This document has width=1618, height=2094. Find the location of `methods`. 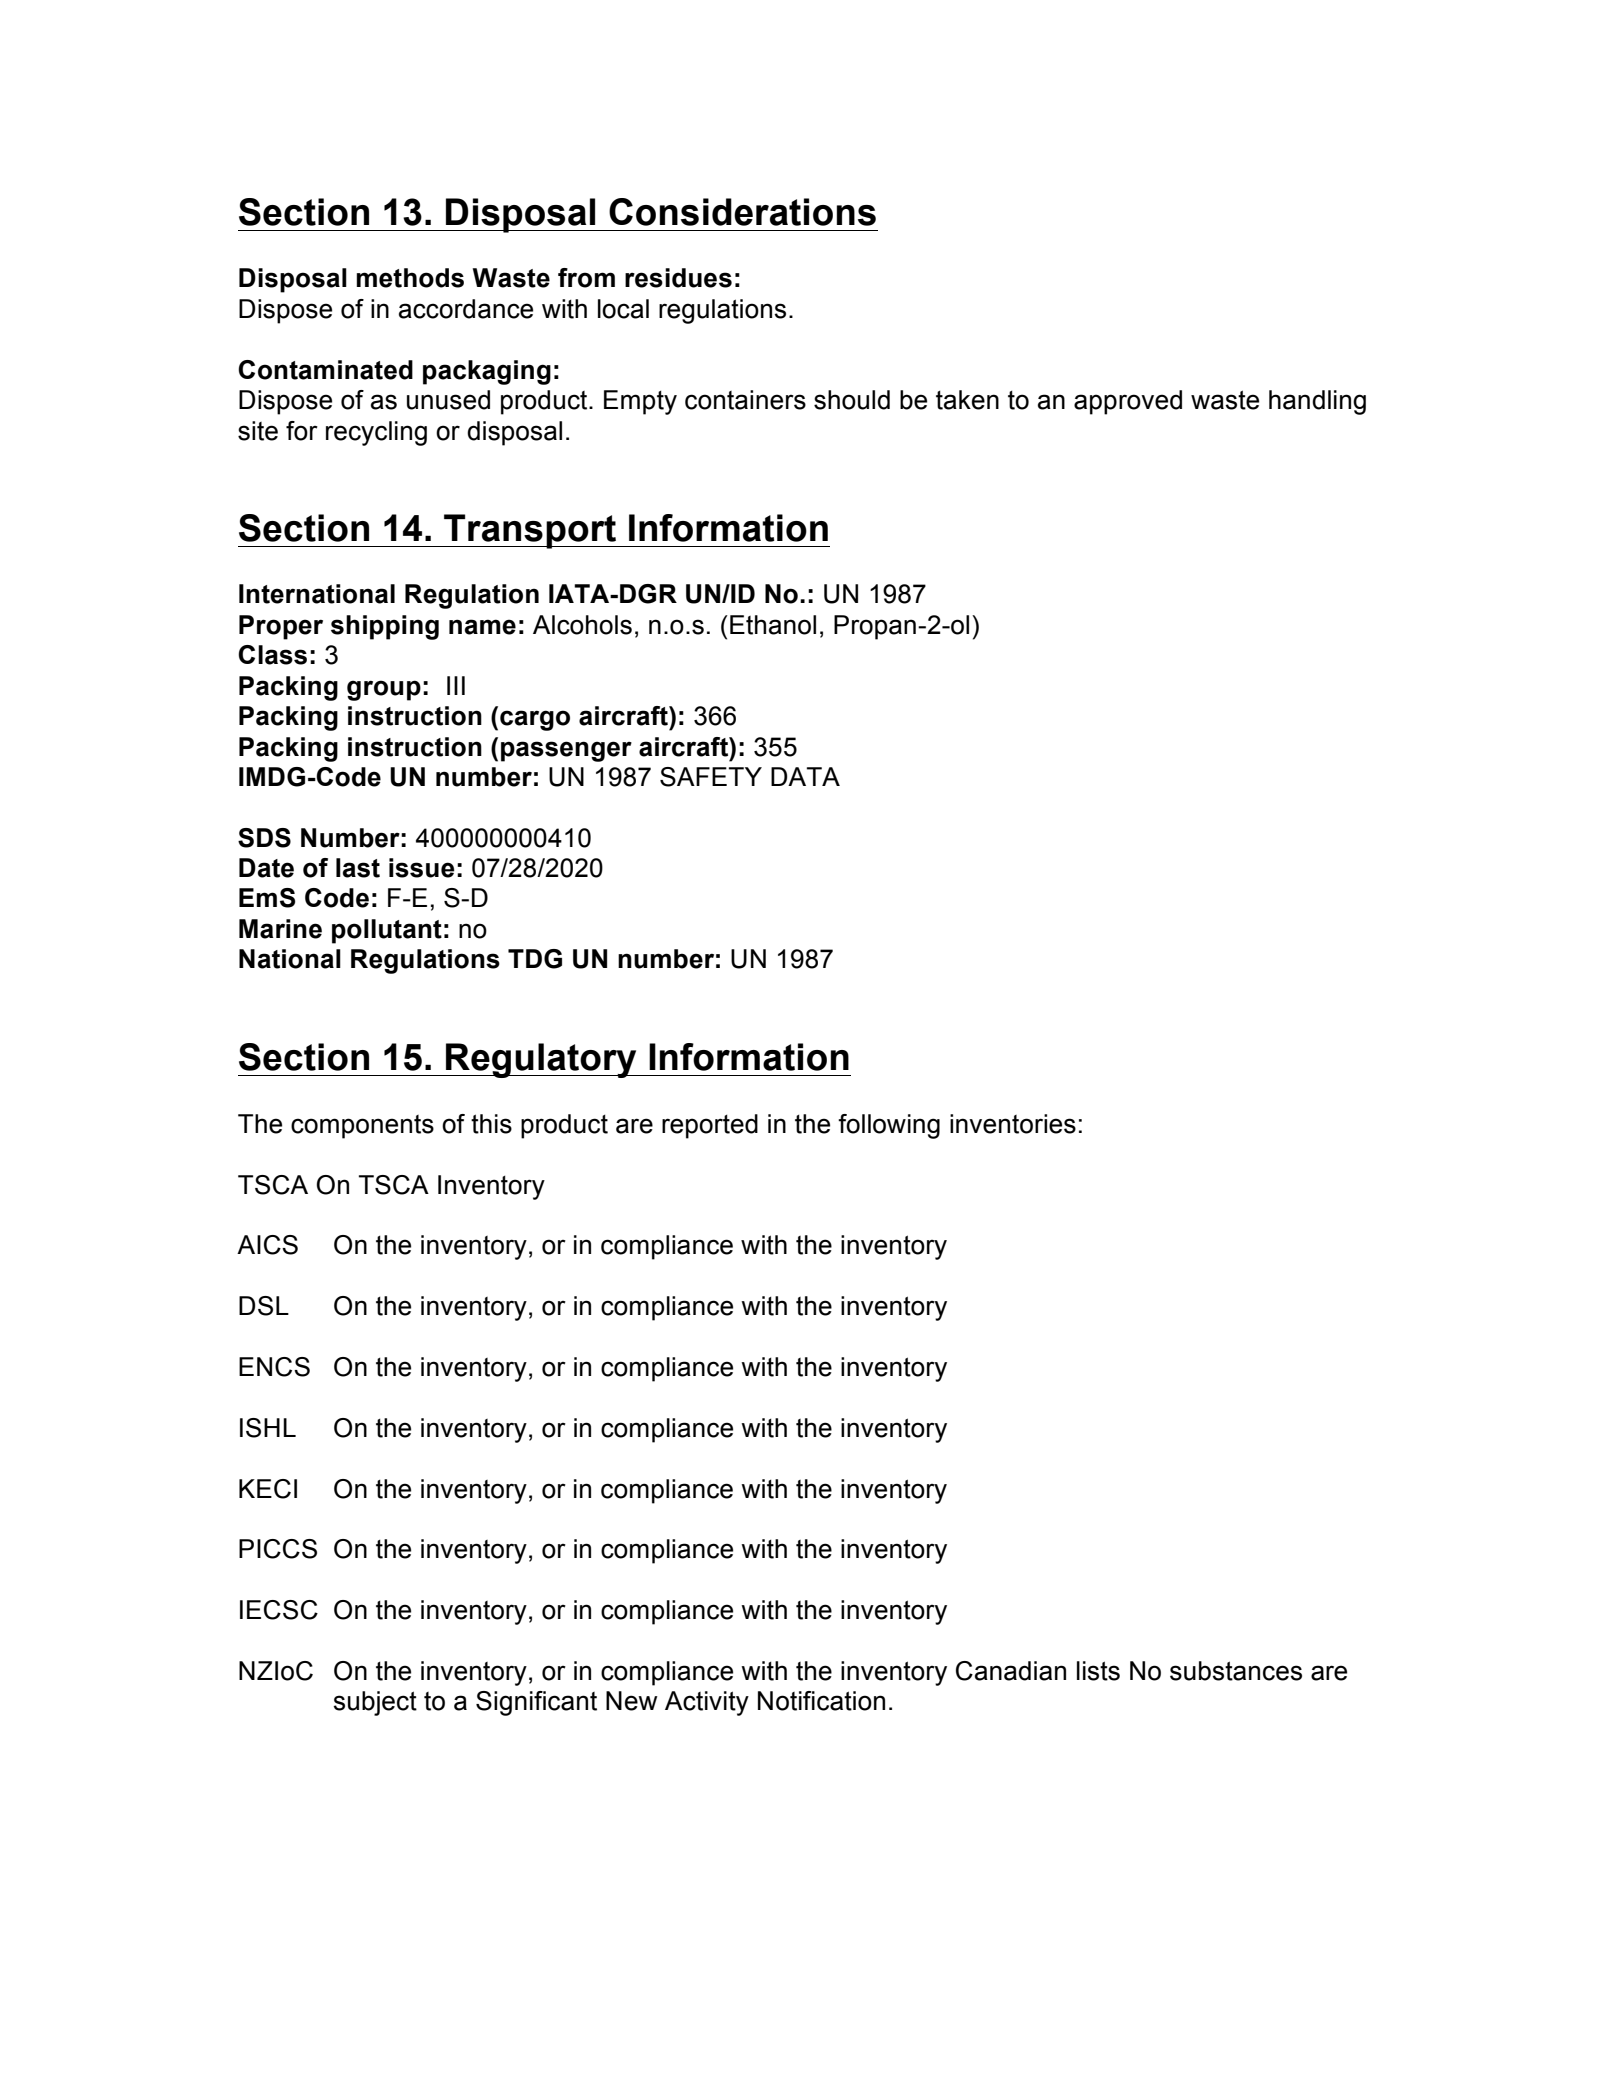

methods is located at coordinates (410, 278).
